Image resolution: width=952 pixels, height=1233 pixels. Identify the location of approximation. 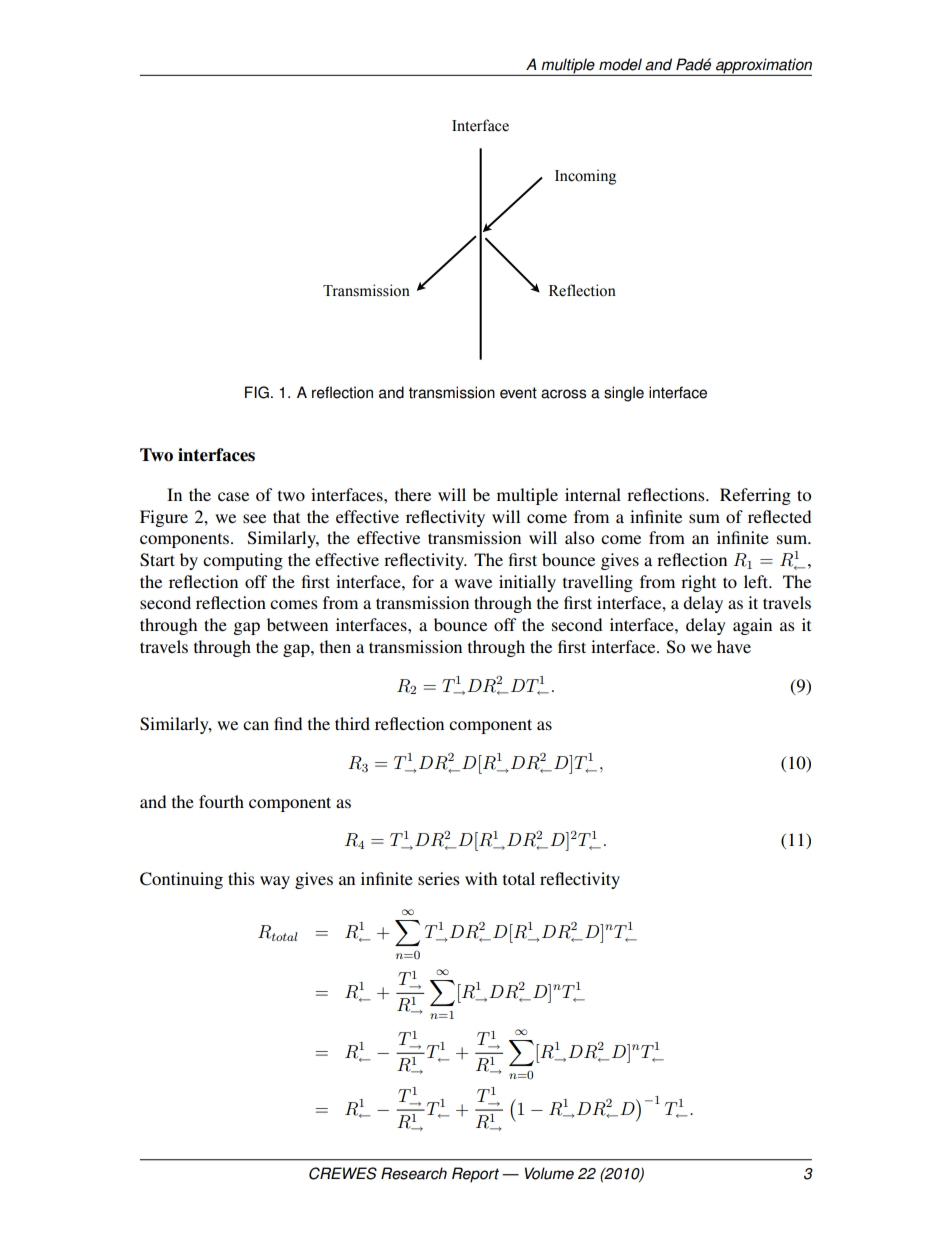
(763, 67).
